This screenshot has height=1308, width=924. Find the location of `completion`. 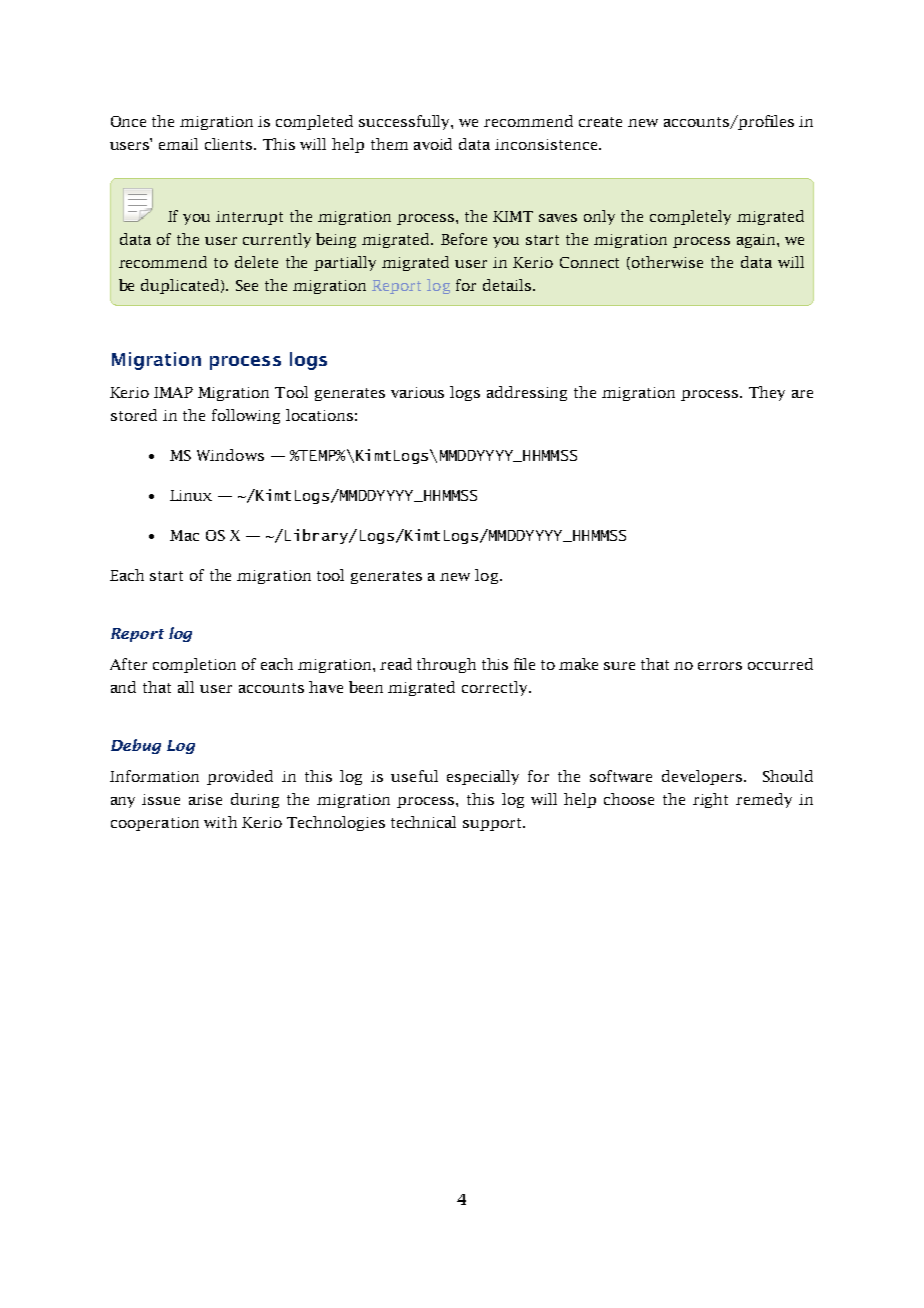

completion is located at coordinates (194, 665).
